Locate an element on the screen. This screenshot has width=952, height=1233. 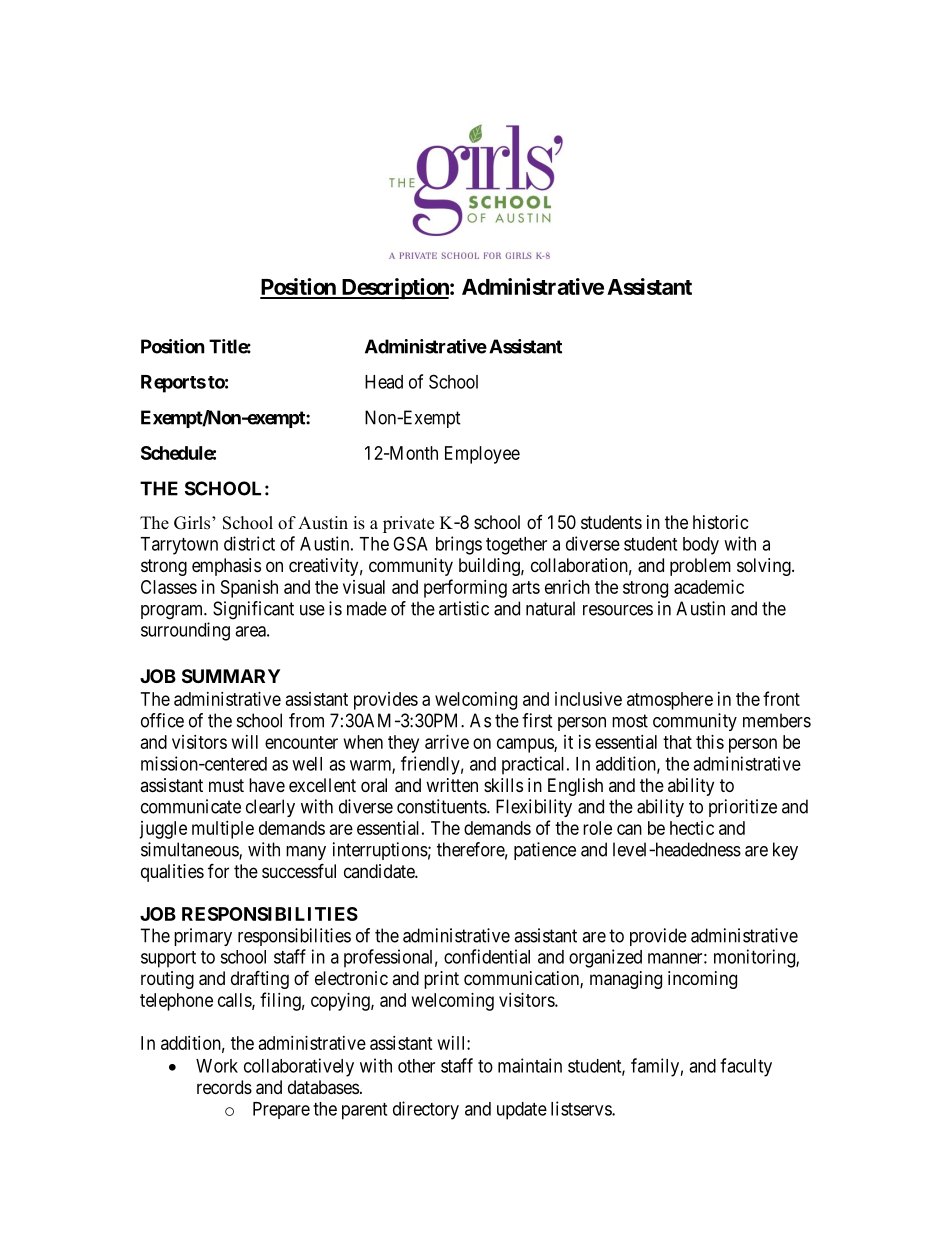
successful is located at coordinates (299, 870).
